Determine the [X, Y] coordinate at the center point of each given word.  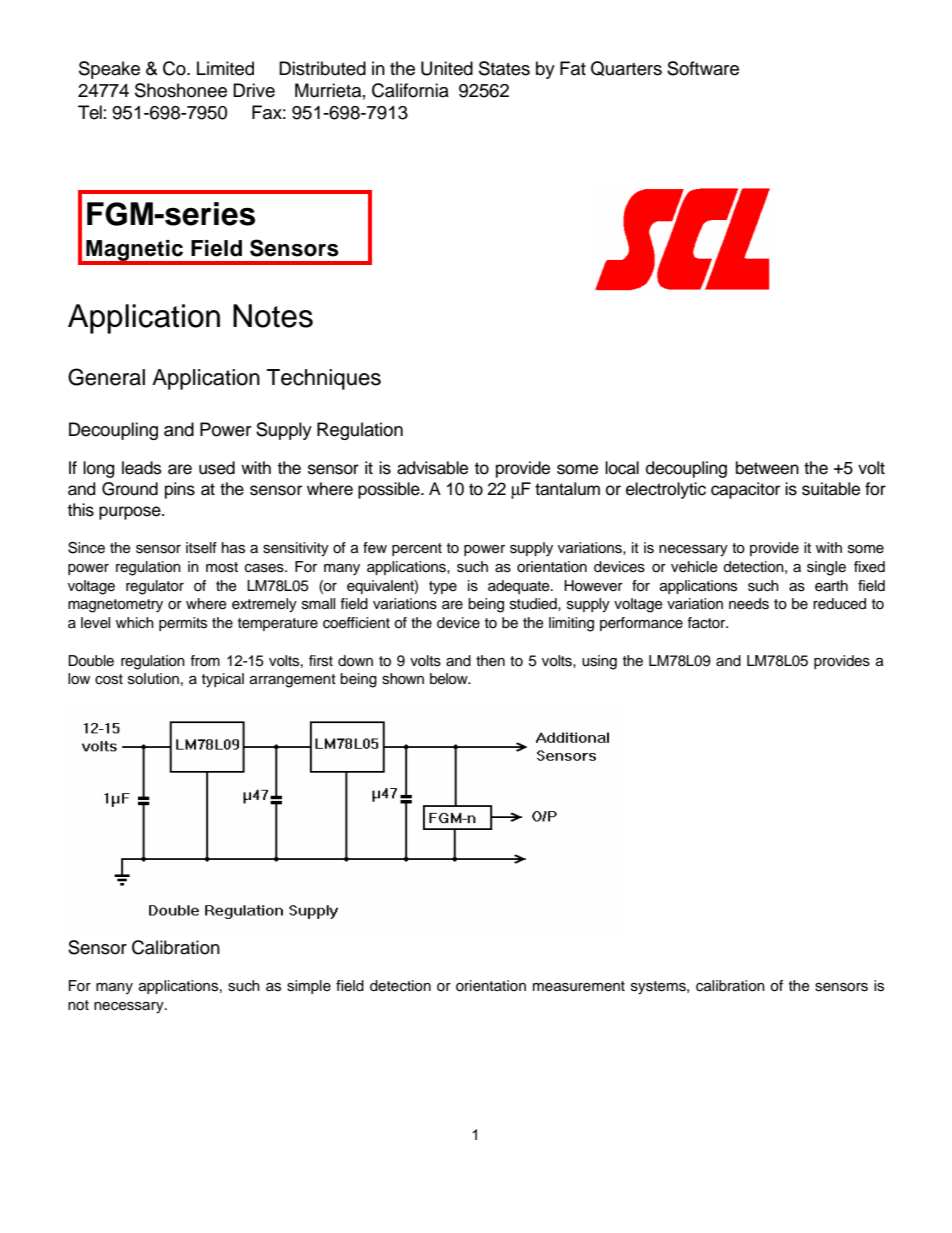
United [447, 68]
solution [153, 679]
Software [703, 68]
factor [707, 623]
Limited [225, 68]
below [450, 679]
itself [201, 548]
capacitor [745, 490]
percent [417, 549]
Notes [273, 316]
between [767, 468]
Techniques [324, 379]
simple [309, 987]
